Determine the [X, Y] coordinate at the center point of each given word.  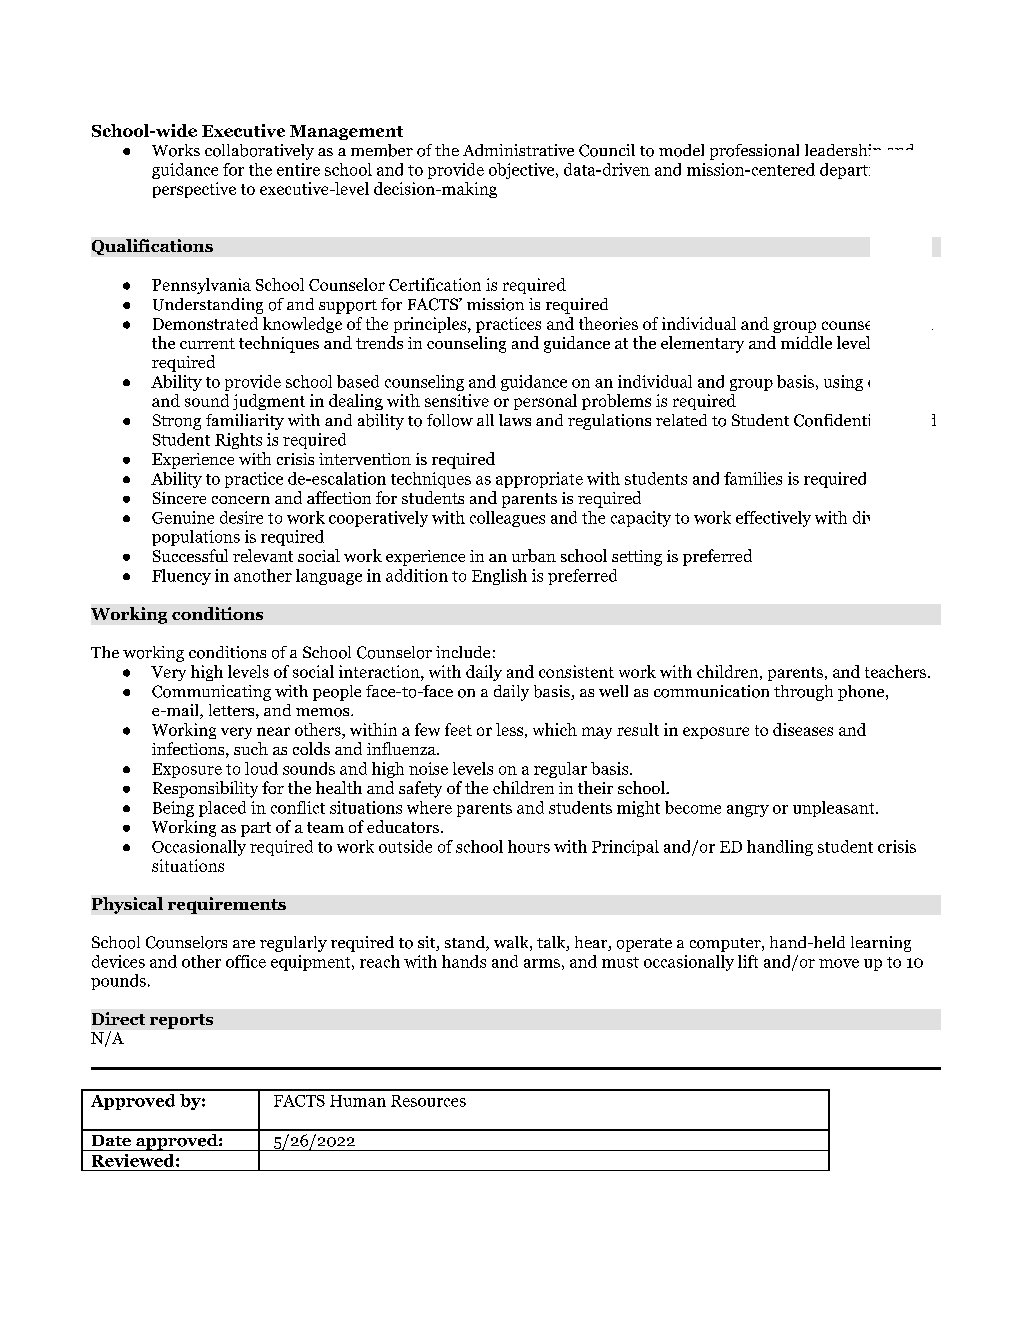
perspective [194, 190]
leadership [843, 150]
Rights [238, 441]
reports [181, 1021]
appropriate [539, 480]
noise [428, 768]
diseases [803, 729]
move [839, 963]
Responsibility [205, 789]
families [753, 478]
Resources [428, 1101]
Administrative [518, 150]
